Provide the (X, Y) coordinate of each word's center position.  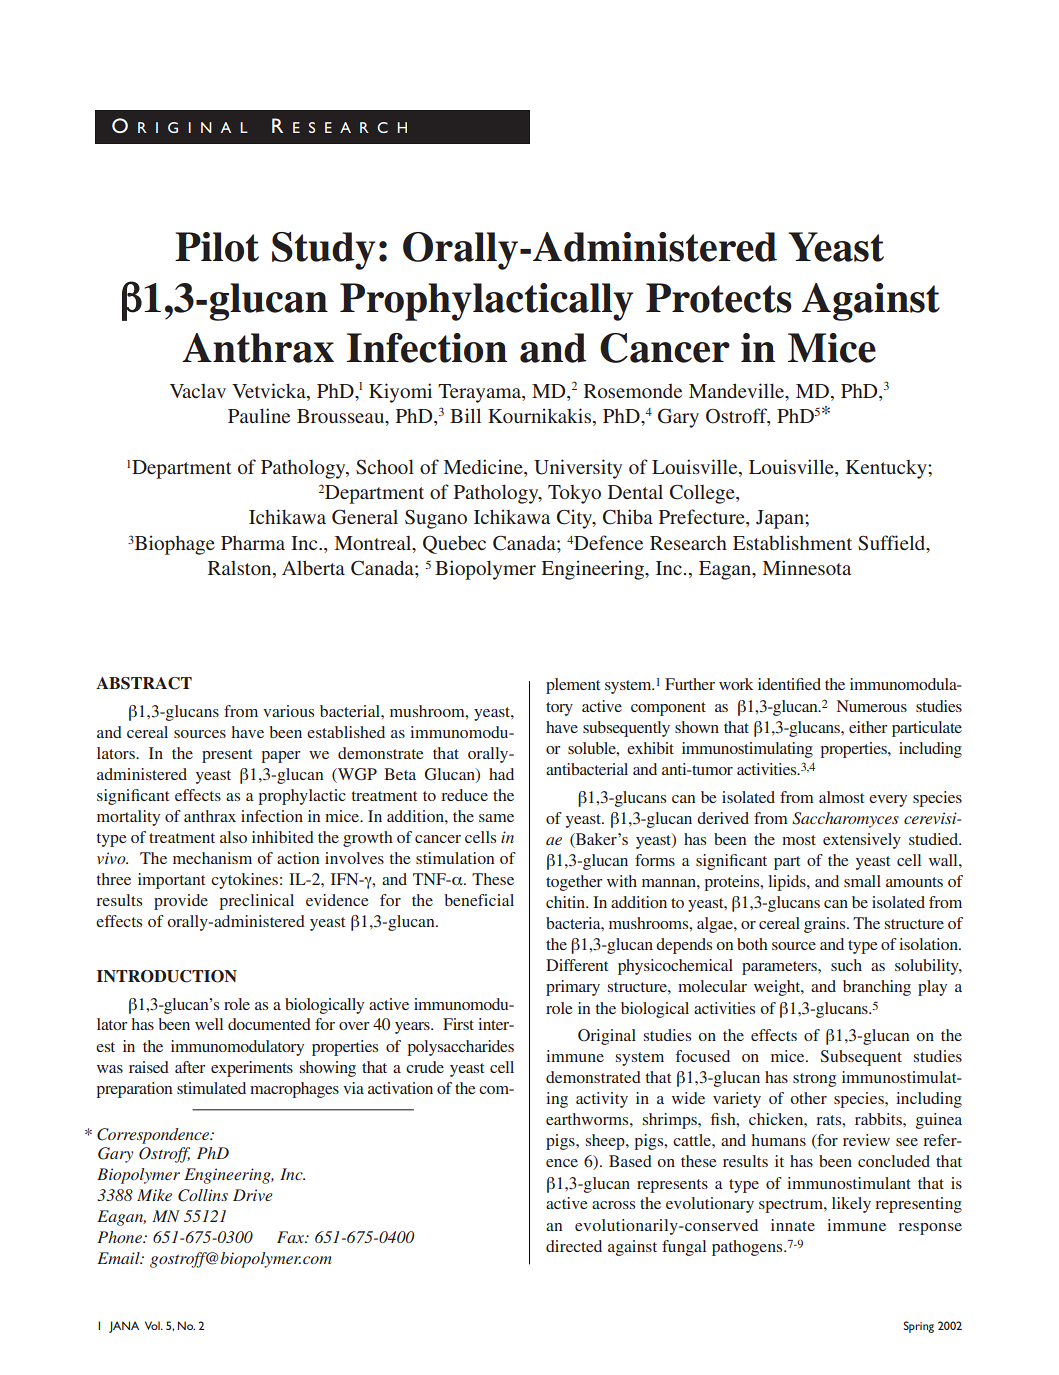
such (846, 965)
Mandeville (738, 392)
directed (574, 1246)
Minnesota (807, 567)
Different (577, 965)
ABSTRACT (144, 683)
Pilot (217, 247)
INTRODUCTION (167, 976)
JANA (124, 1327)
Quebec (454, 544)
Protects (719, 298)
